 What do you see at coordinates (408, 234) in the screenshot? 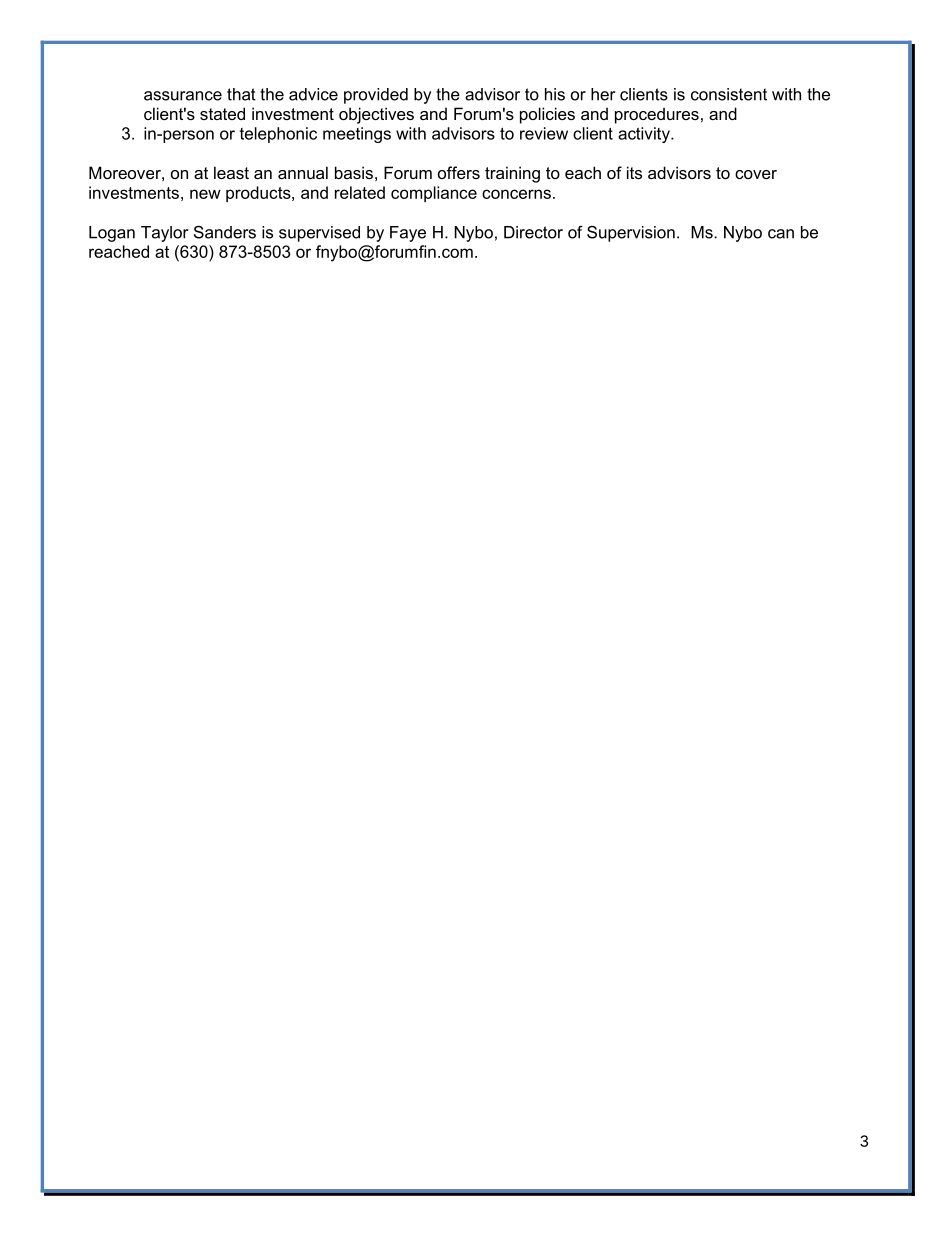
I see `Faye` at bounding box center [408, 234].
